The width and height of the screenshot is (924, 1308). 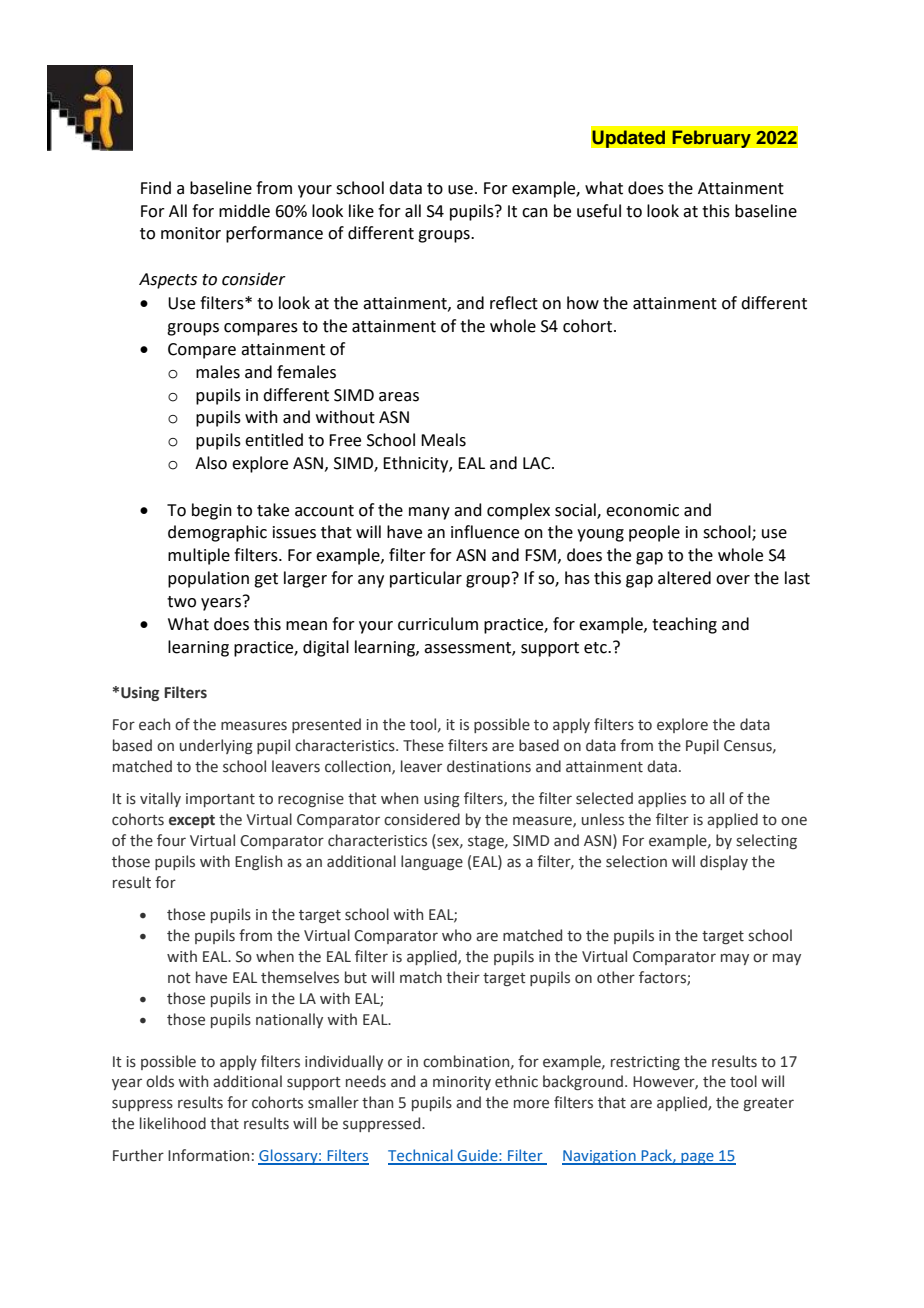 I want to click on middle, so click(x=244, y=211).
